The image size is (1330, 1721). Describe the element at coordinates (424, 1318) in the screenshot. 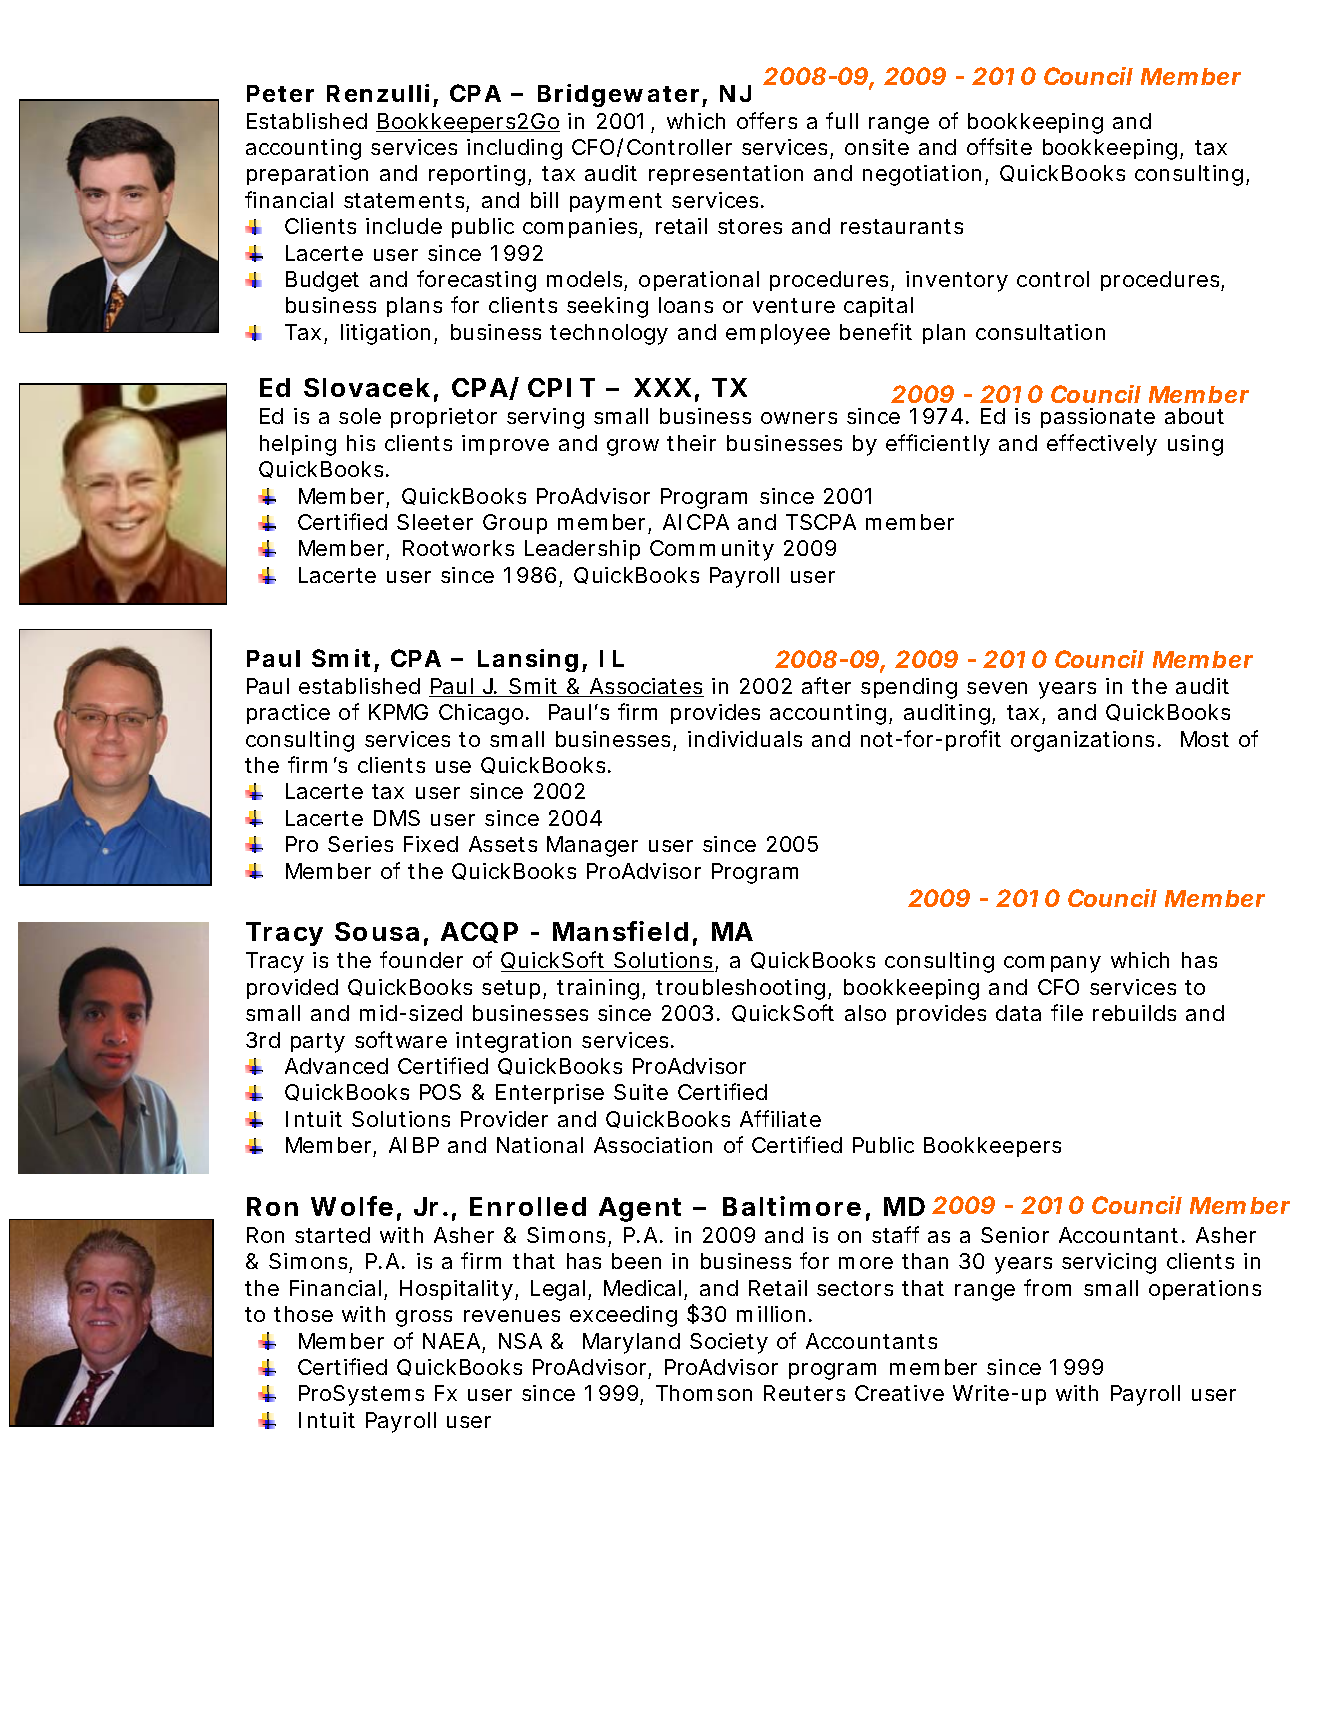

I see `gross` at that location.
